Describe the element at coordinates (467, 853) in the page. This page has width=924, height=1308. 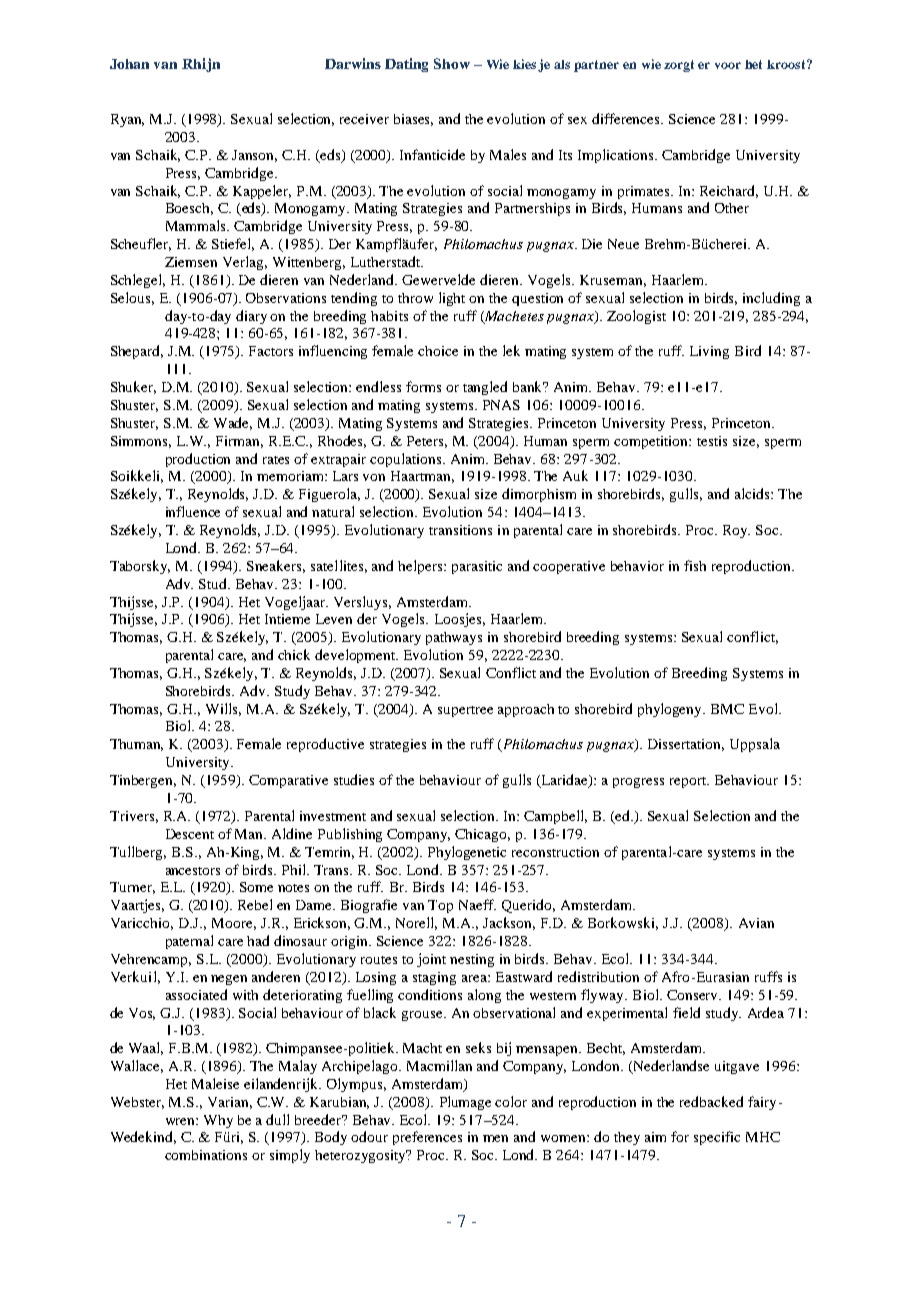
I see `Phylogenetic` at that location.
